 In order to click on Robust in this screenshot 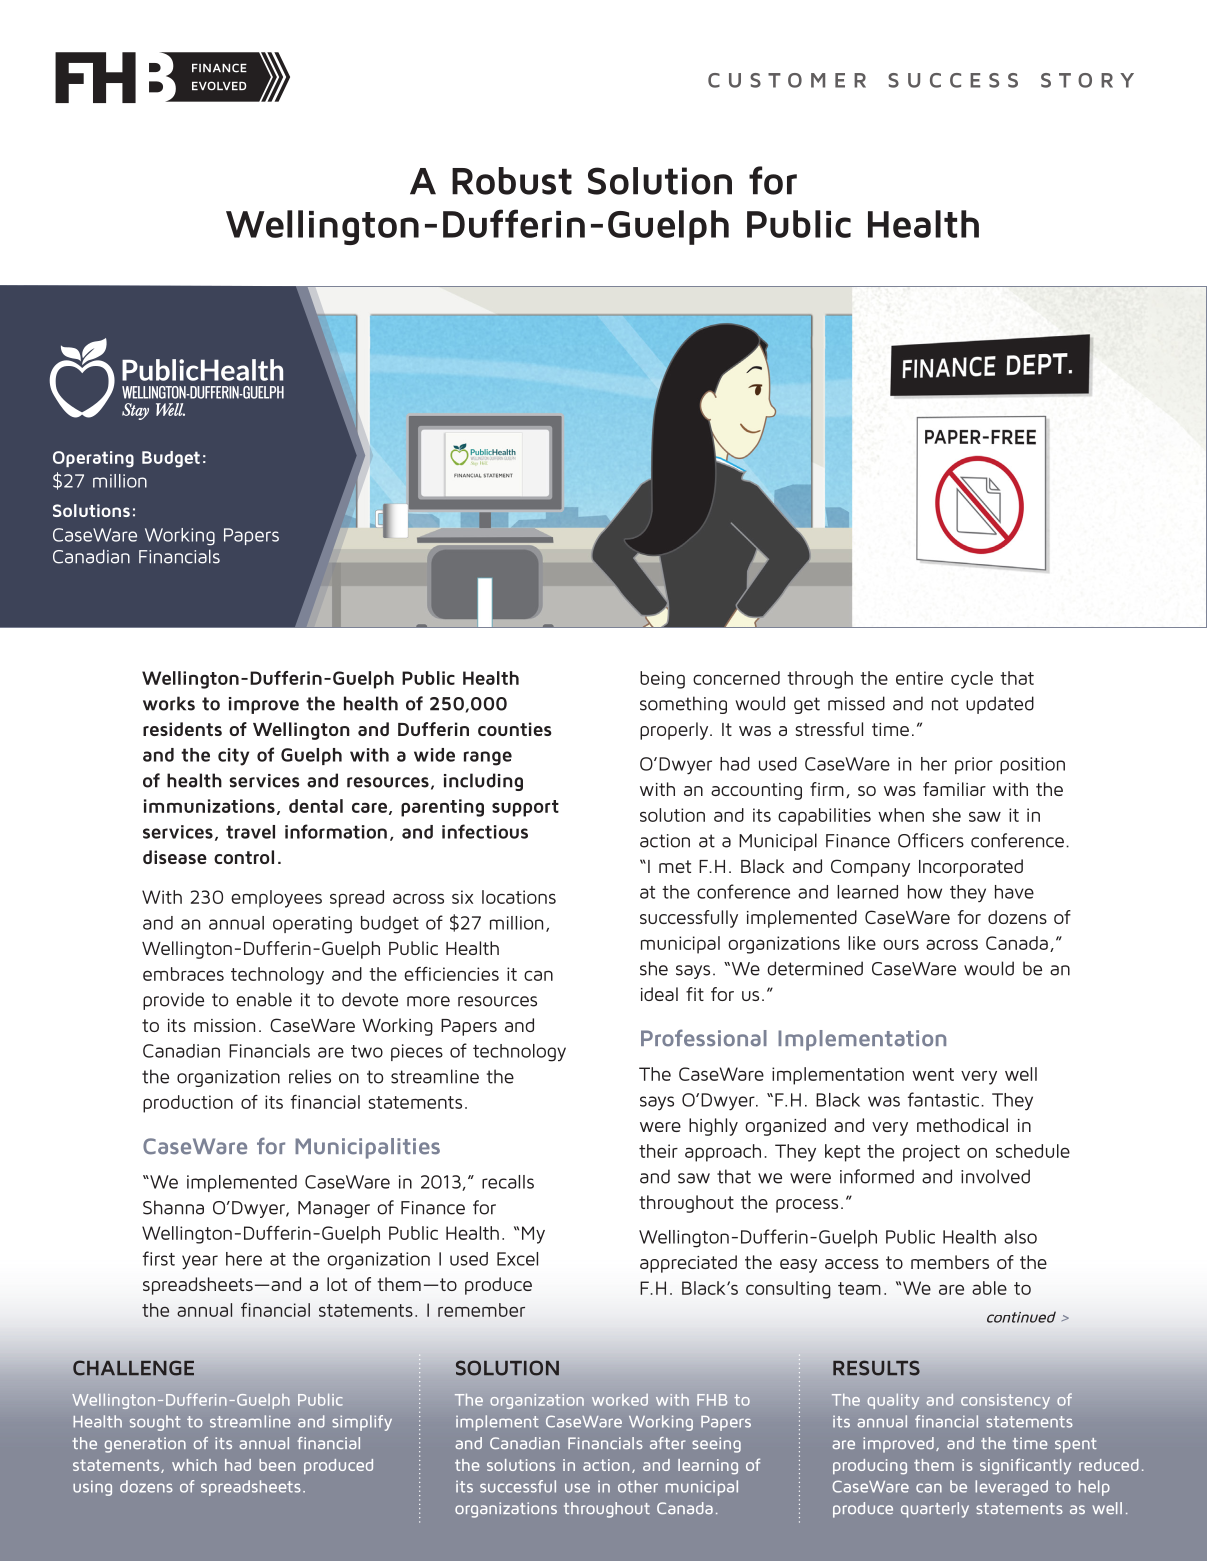, I will do `click(512, 181)`.
